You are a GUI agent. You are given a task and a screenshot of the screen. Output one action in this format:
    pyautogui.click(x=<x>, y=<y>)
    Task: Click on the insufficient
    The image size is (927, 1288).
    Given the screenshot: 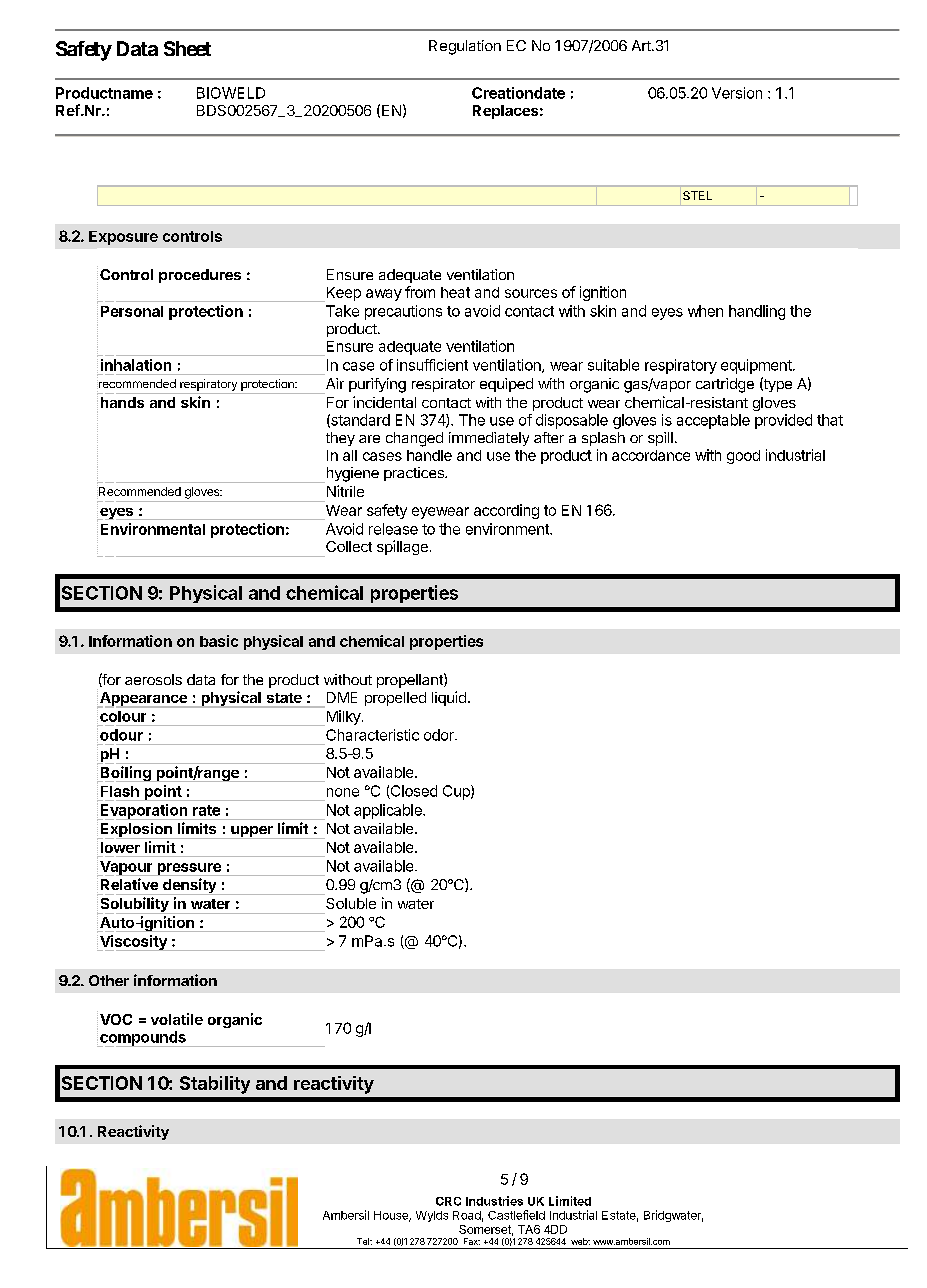 What is the action you would take?
    pyautogui.click(x=432, y=365)
